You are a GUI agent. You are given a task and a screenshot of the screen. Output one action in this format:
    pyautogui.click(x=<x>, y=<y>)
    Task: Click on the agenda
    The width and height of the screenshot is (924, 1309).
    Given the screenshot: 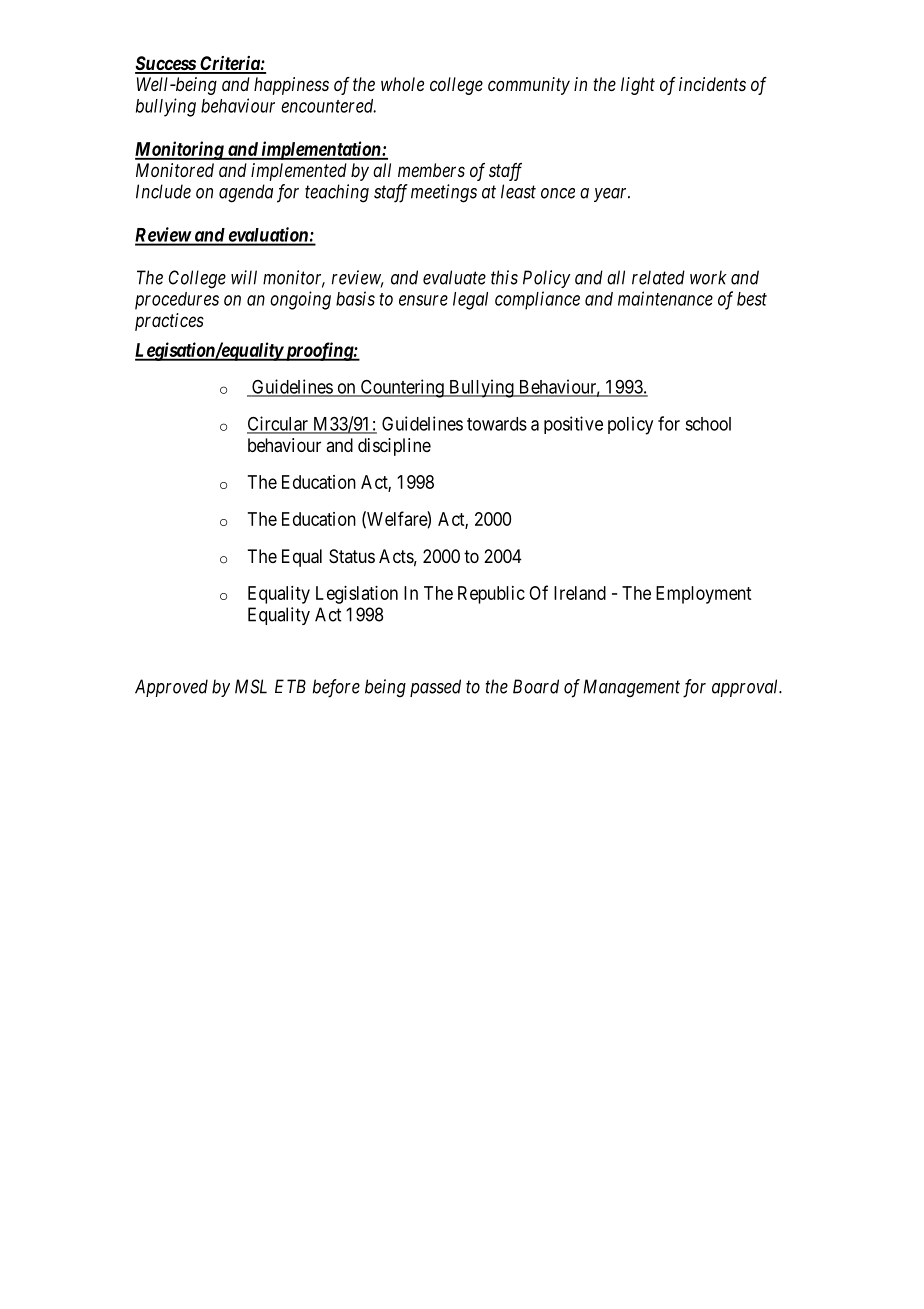 What is the action you would take?
    pyautogui.click(x=246, y=193)
